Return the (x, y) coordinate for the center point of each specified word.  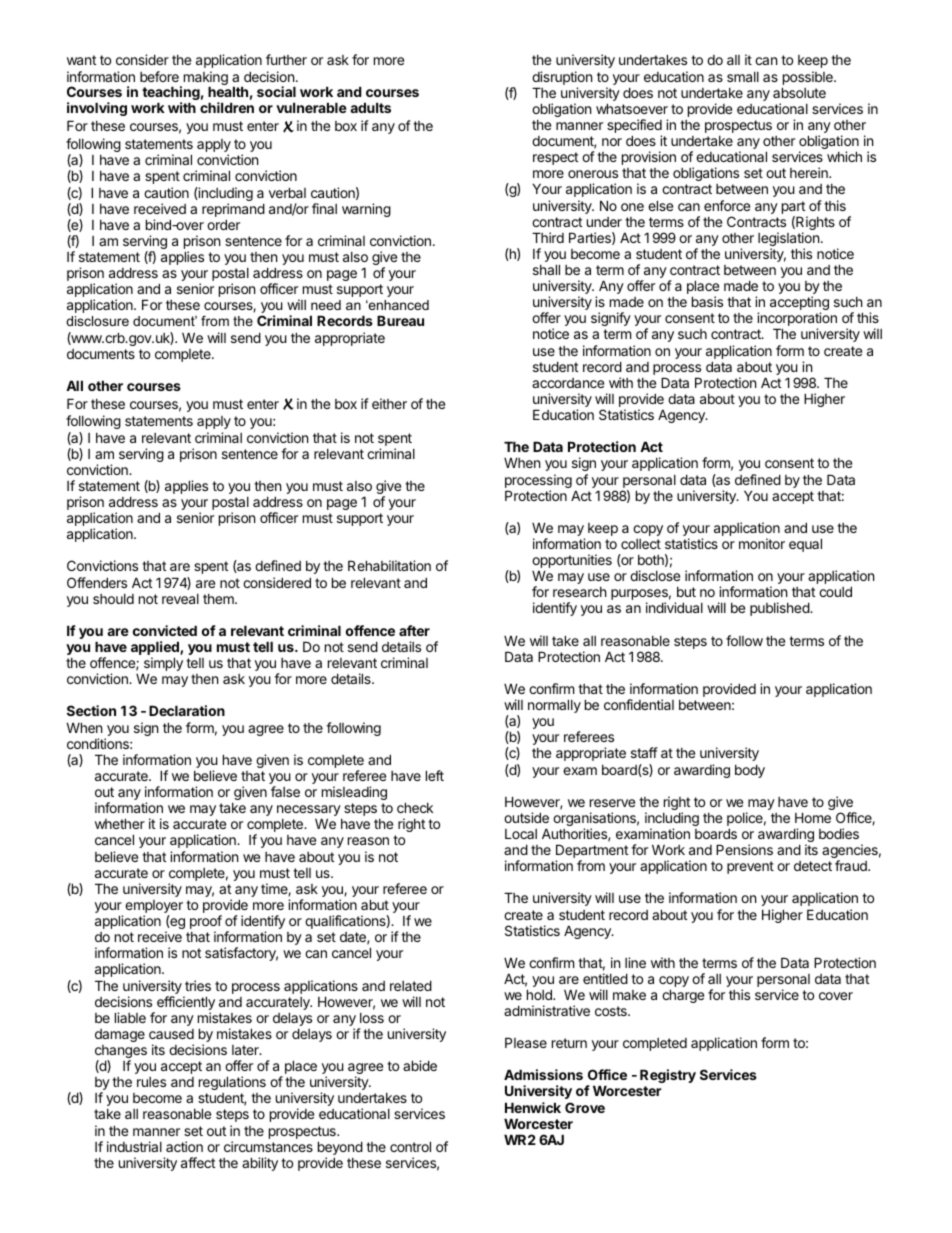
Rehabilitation (389, 565)
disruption (562, 79)
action (184, 1146)
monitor (762, 543)
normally (554, 706)
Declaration (187, 710)
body (750, 771)
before (159, 76)
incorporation (797, 320)
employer (154, 908)
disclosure (97, 321)
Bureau (400, 320)
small (743, 77)
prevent (750, 867)
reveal (180, 599)
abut (375, 904)
